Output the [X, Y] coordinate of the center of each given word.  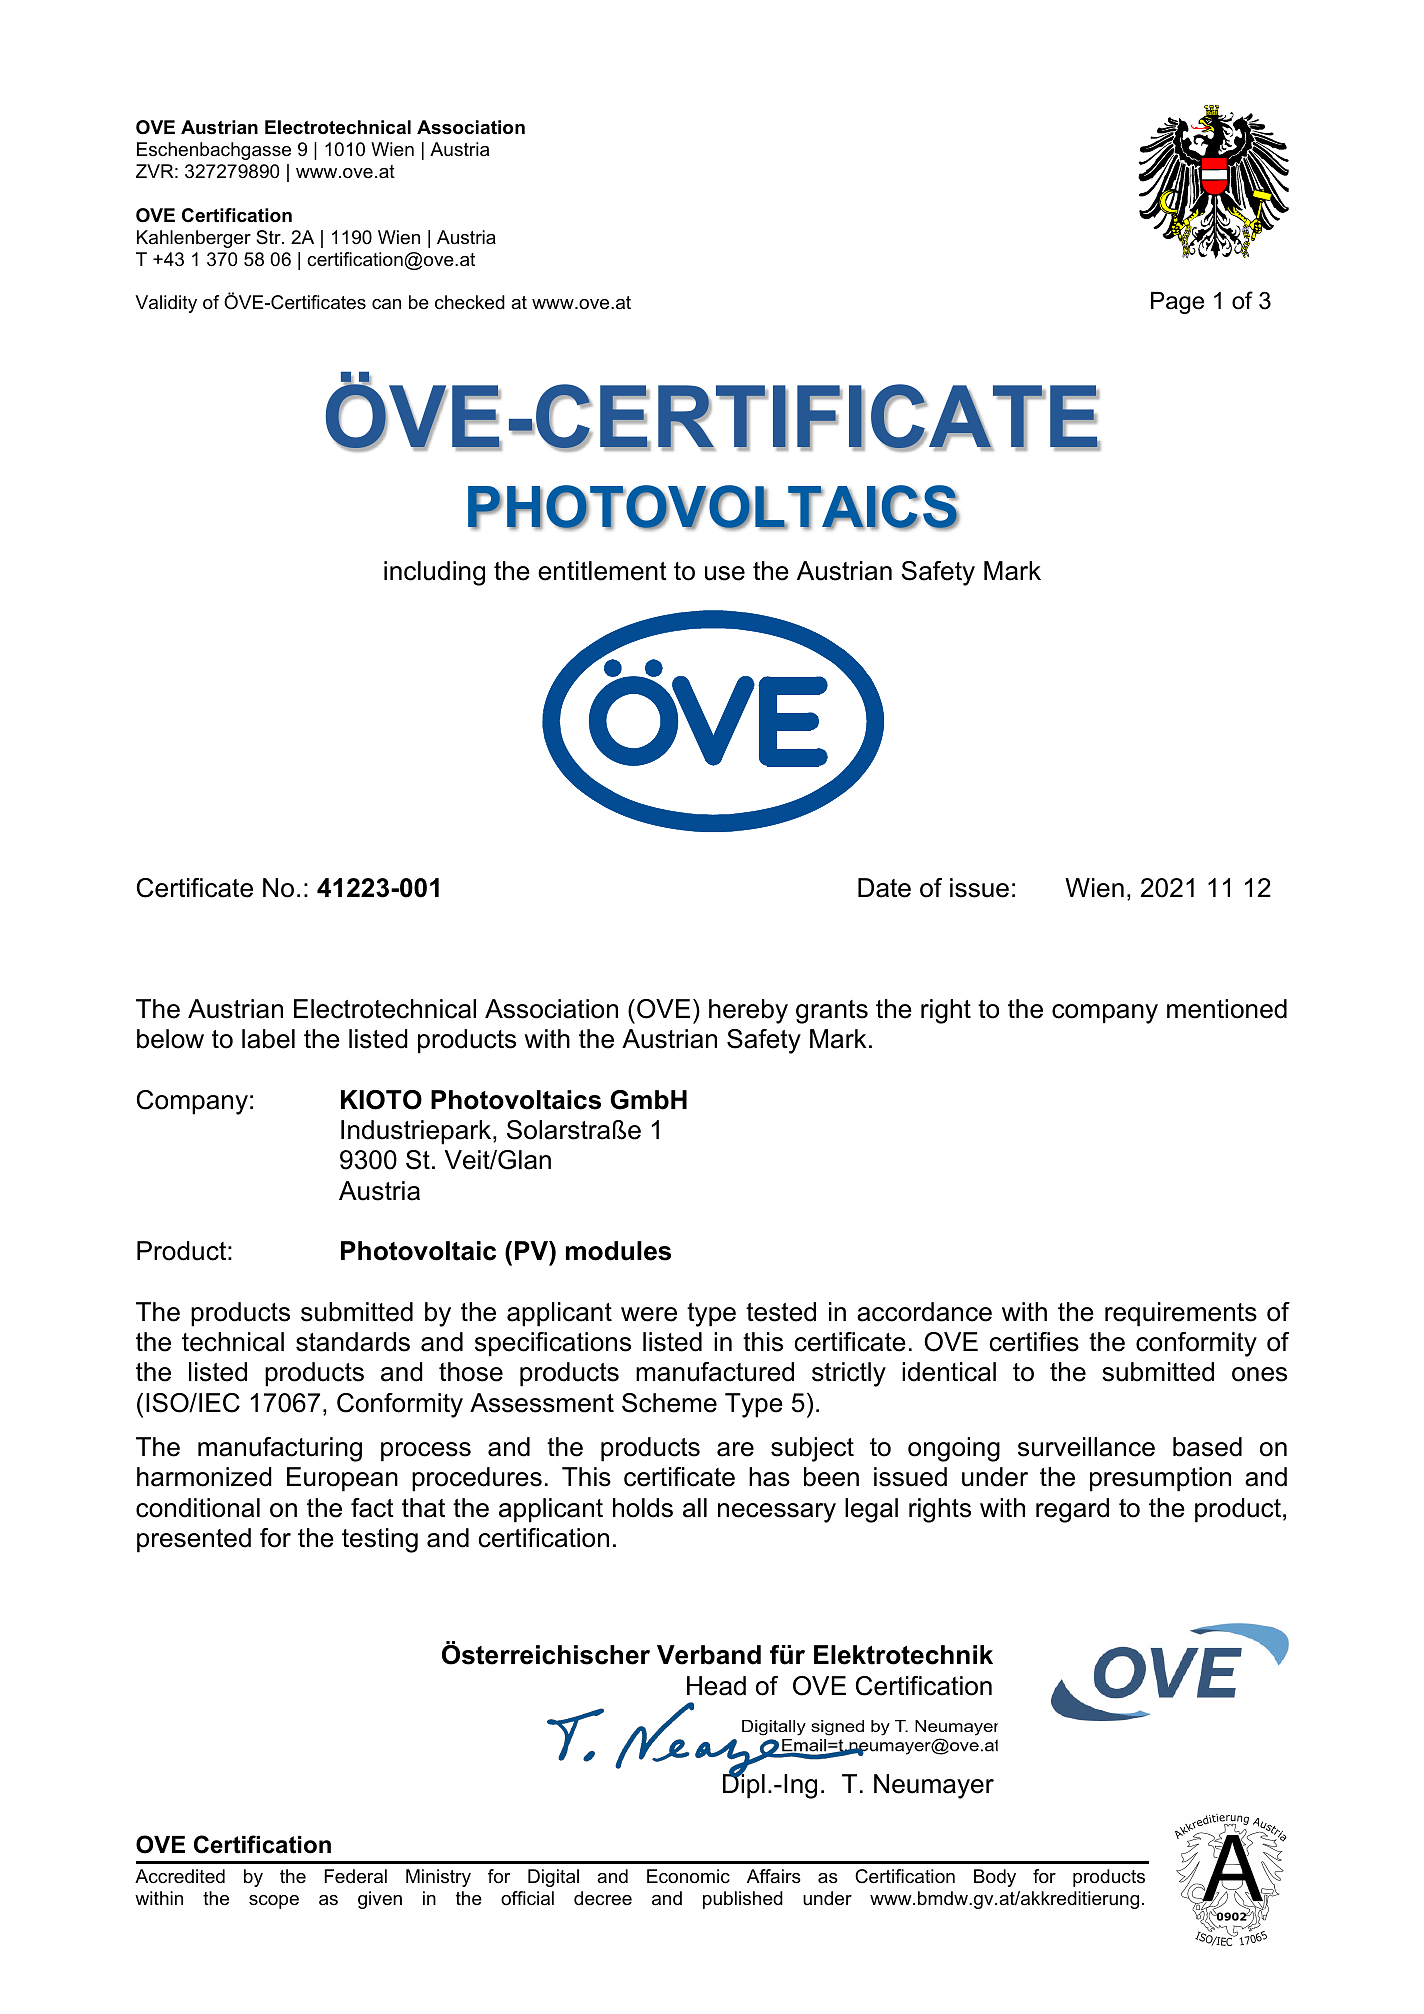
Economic [688, 1876]
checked [470, 302]
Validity [166, 304]
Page [1177, 303]
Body [995, 1878]
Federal [356, 1876]
